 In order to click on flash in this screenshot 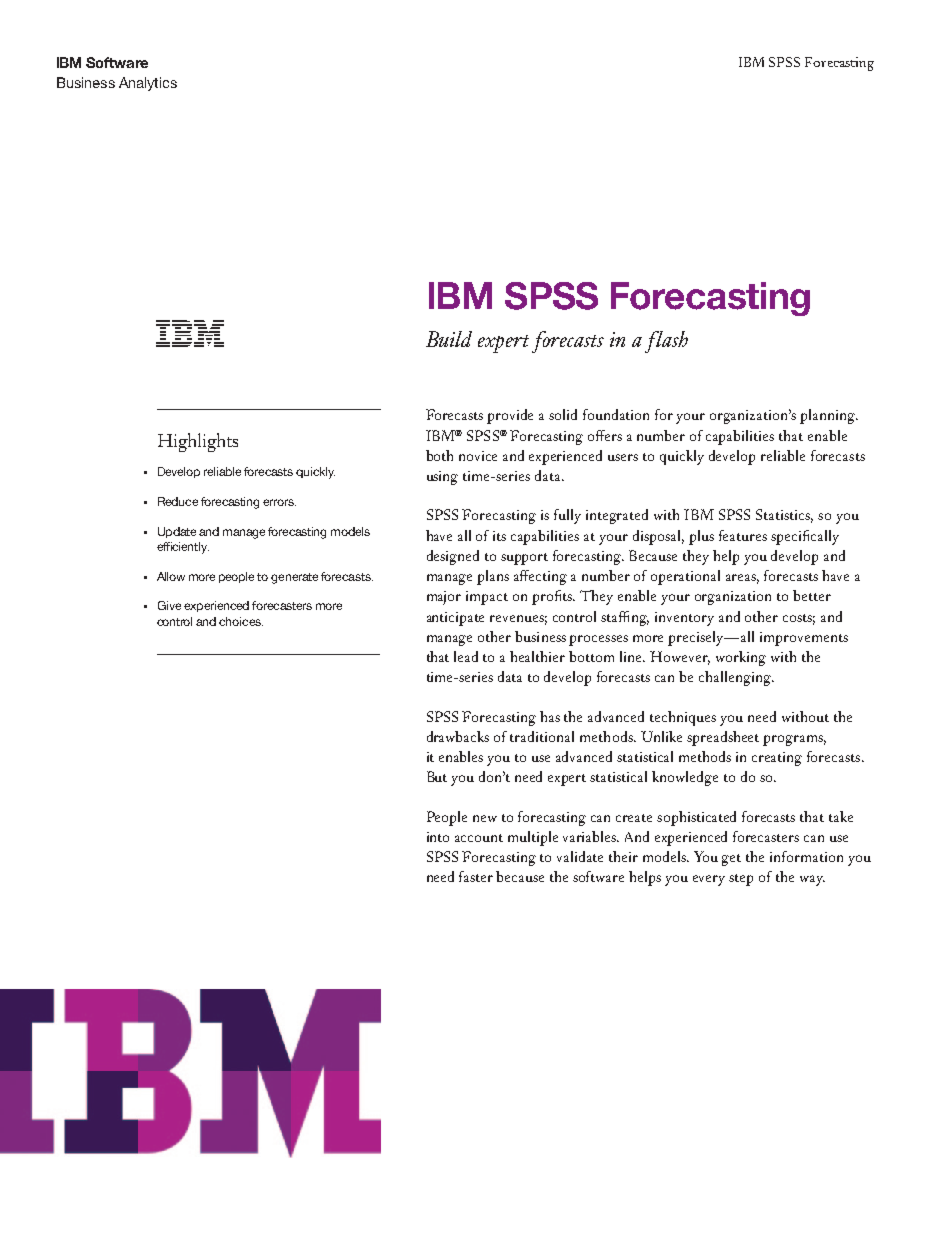, I will do `click(666, 342)`.
